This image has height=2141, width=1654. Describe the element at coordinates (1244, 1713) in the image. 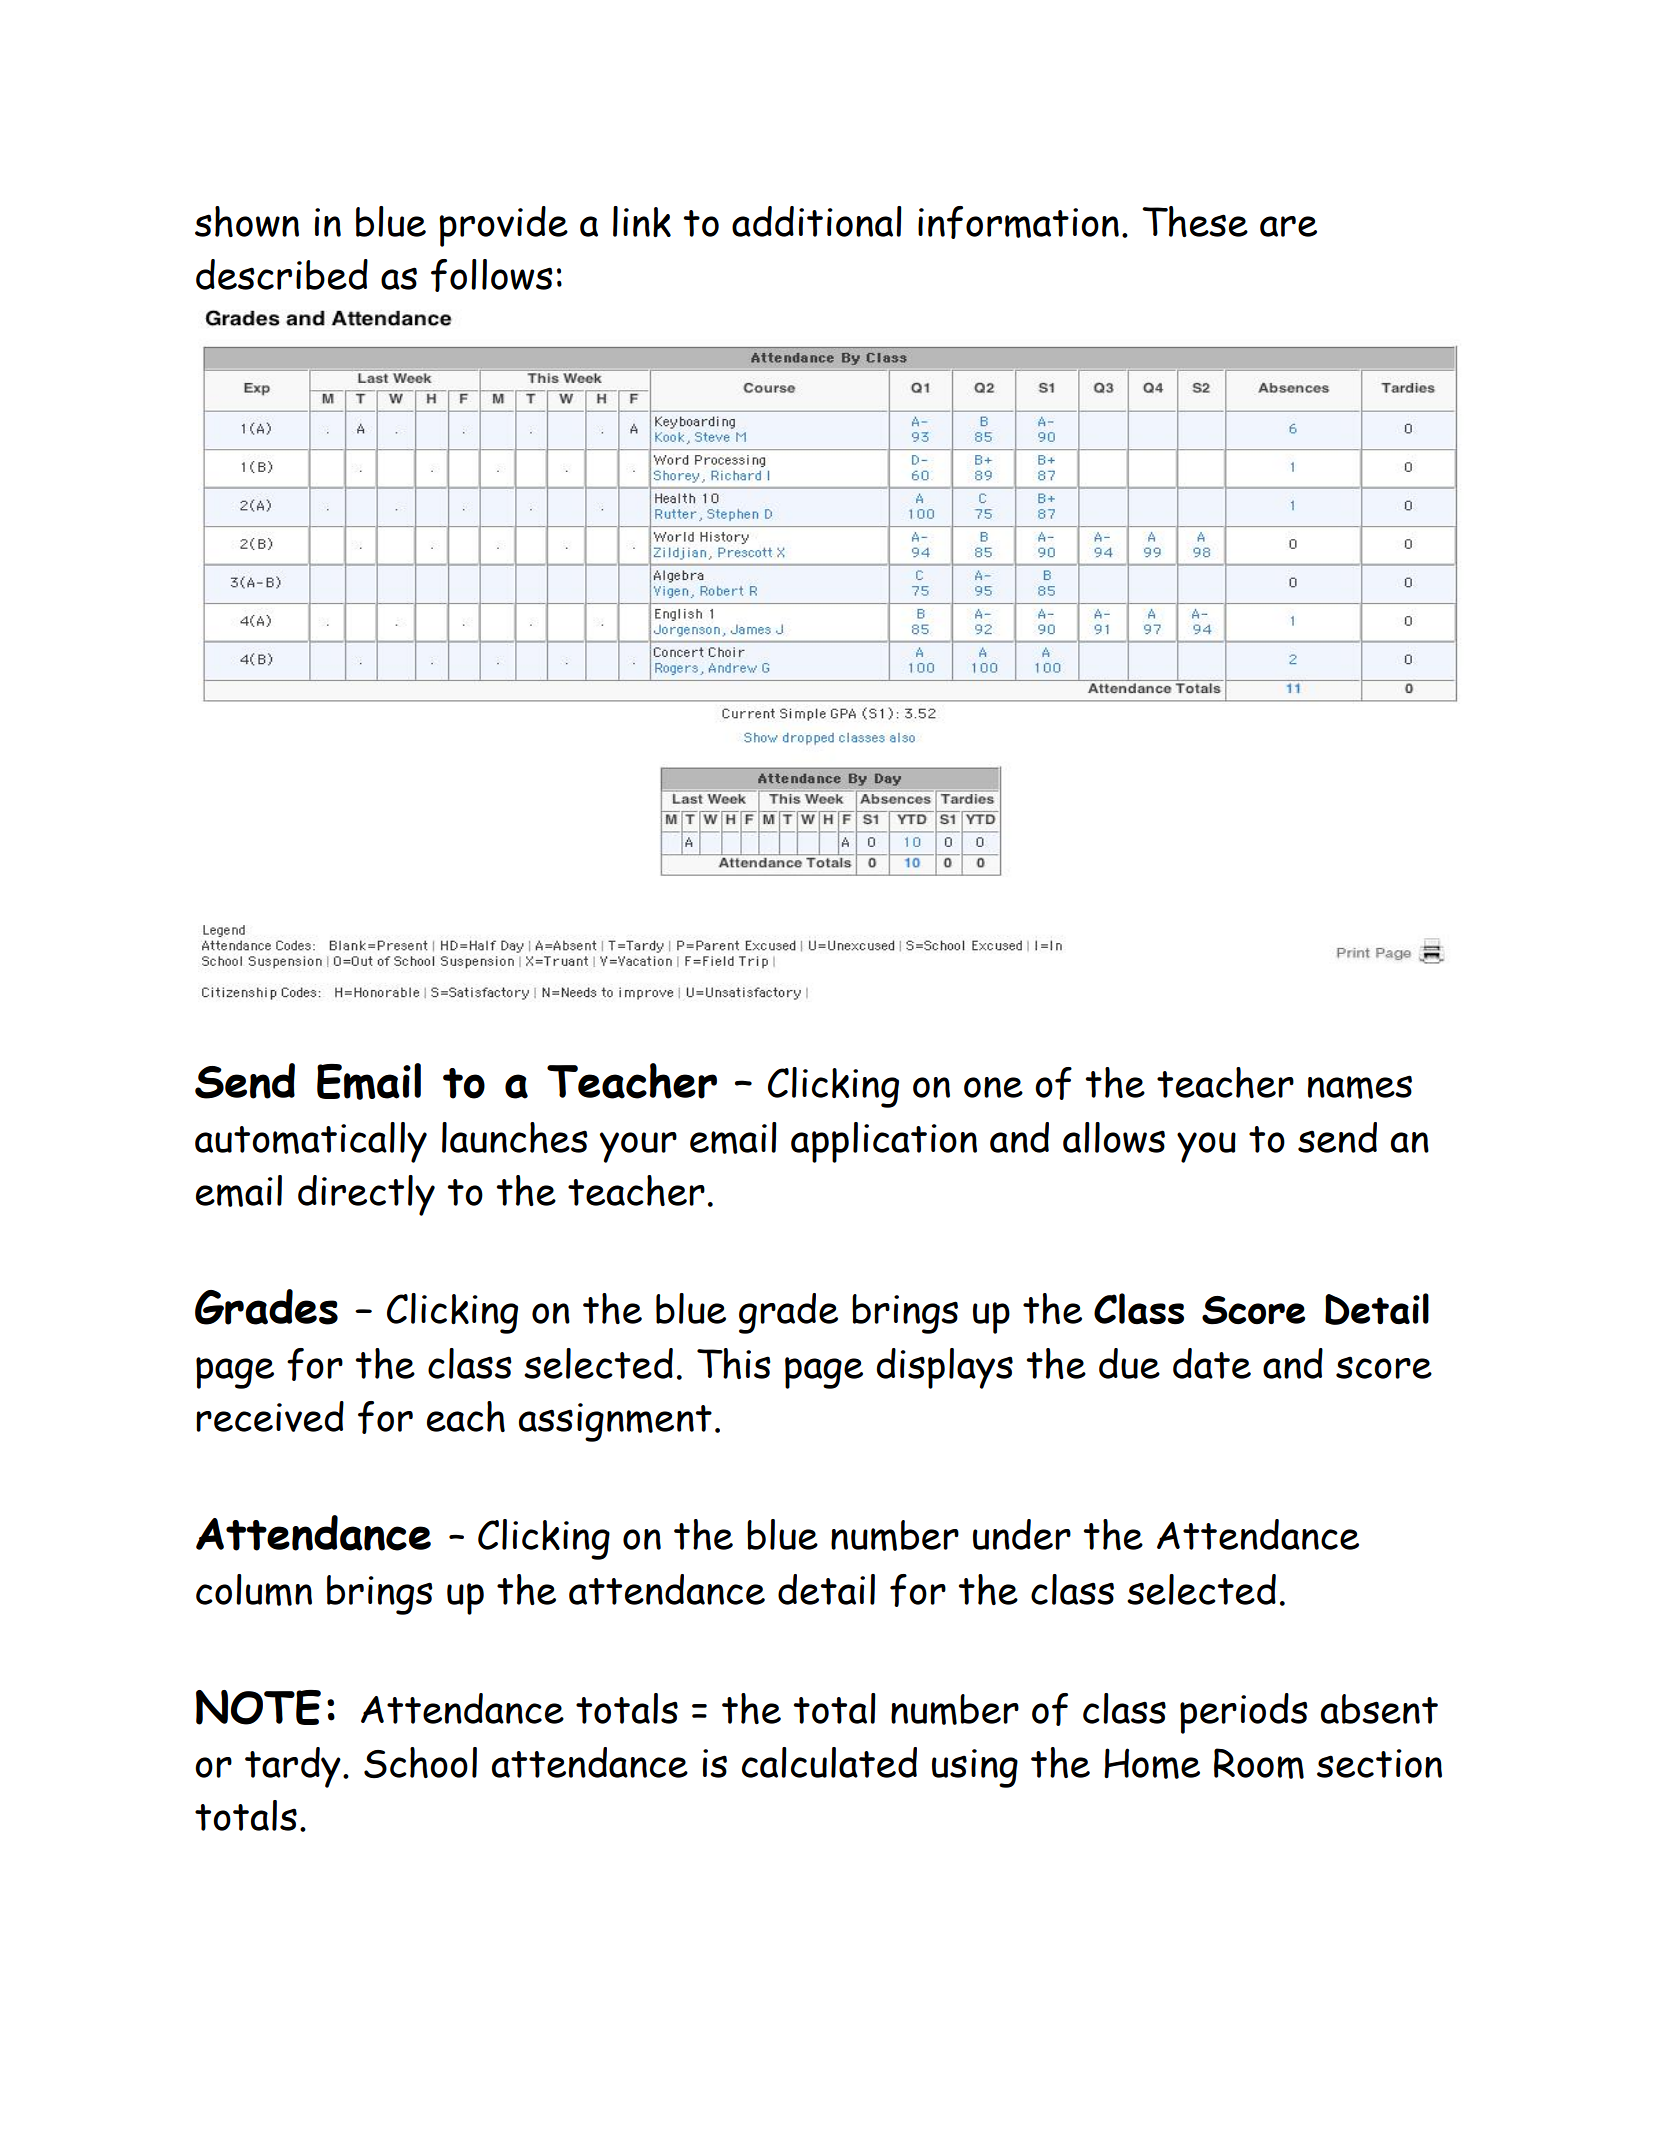

I see `periods` at that location.
